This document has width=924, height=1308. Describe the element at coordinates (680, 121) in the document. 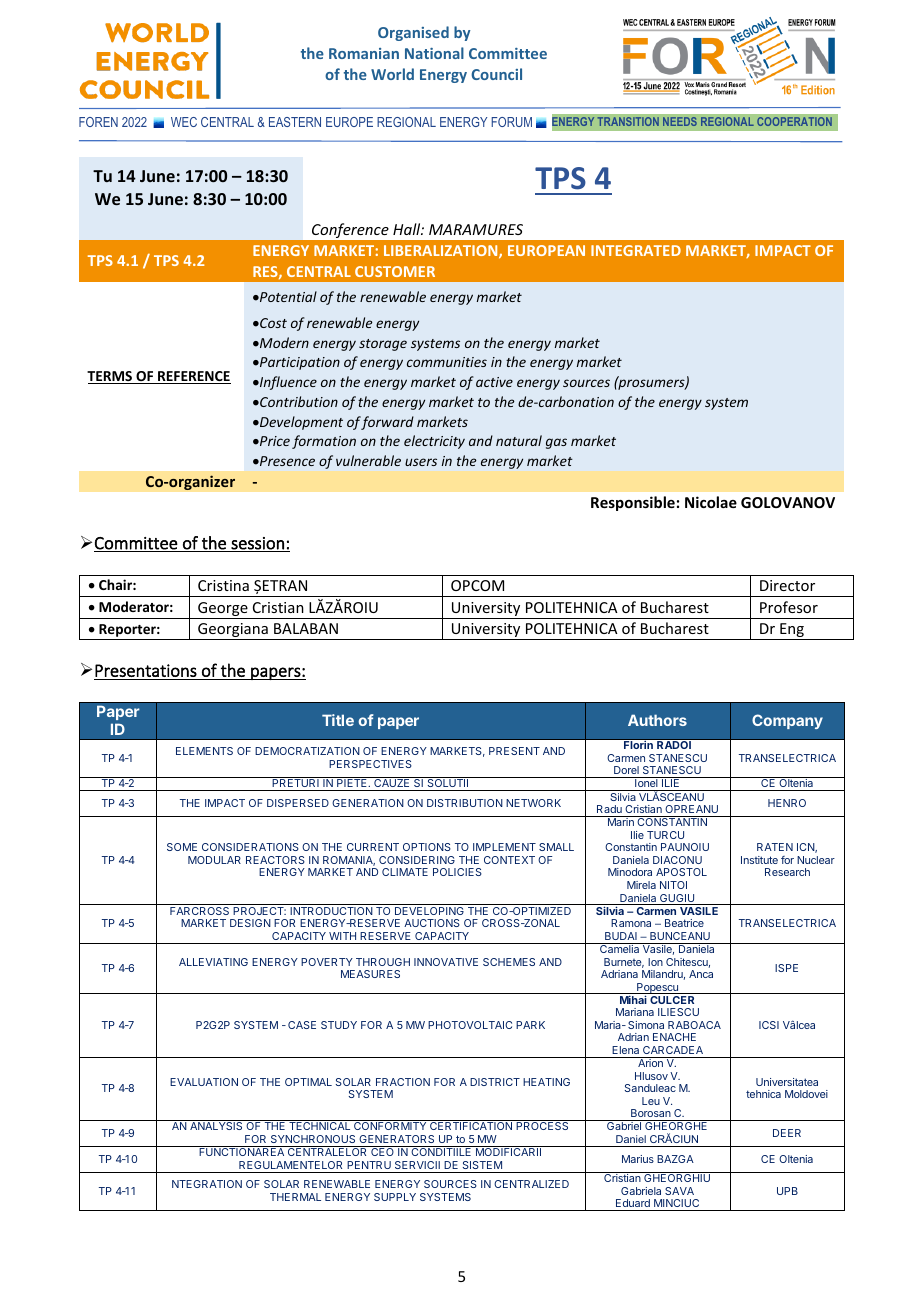

I see `NEEDS` at that location.
